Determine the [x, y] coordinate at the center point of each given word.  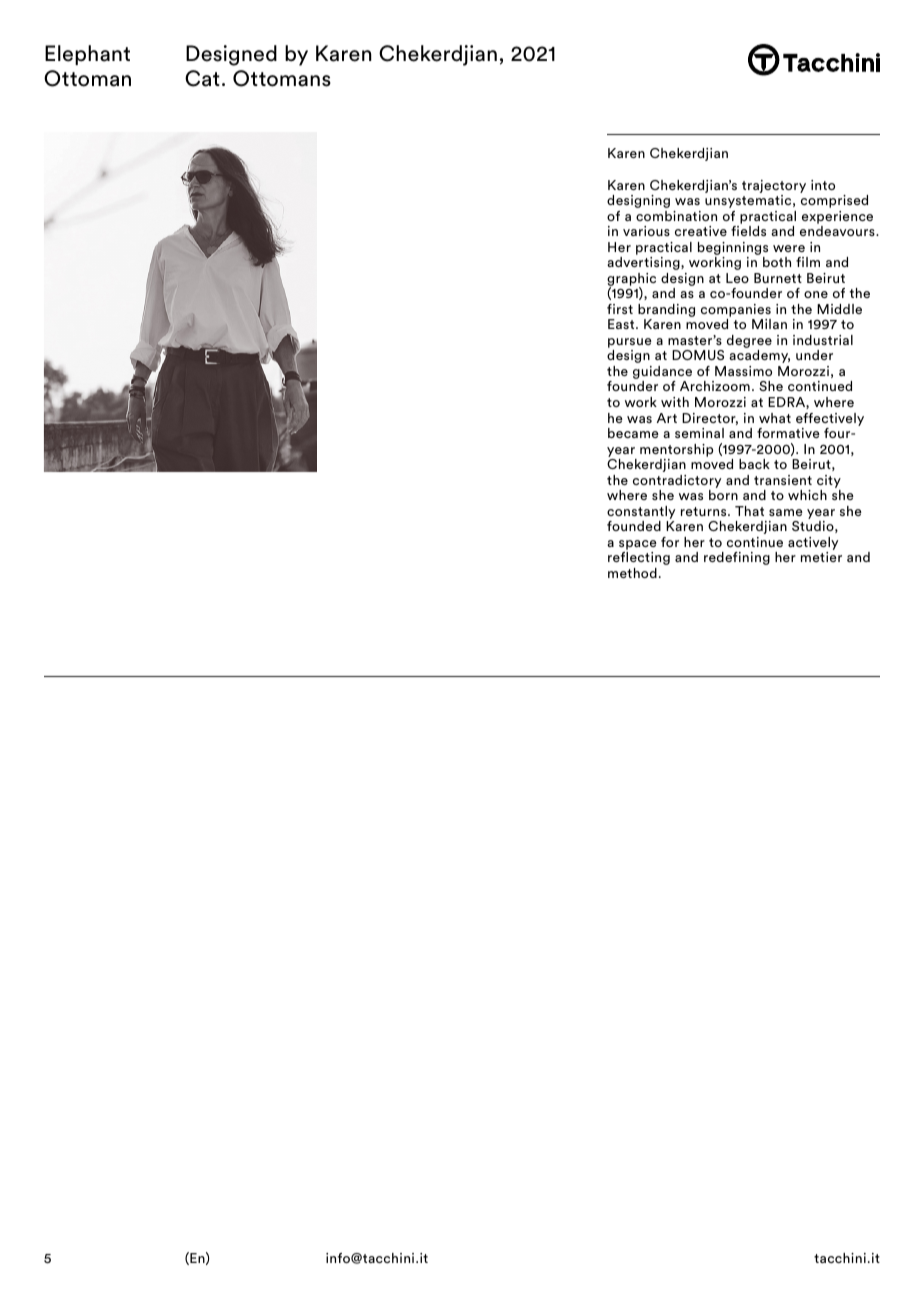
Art [667, 418]
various [646, 231]
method [632, 573]
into [823, 185]
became [633, 433]
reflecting [639, 558]
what [775, 418]
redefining [737, 558]
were [789, 248]
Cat [202, 78]
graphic [631, 281]
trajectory [774, 186]
